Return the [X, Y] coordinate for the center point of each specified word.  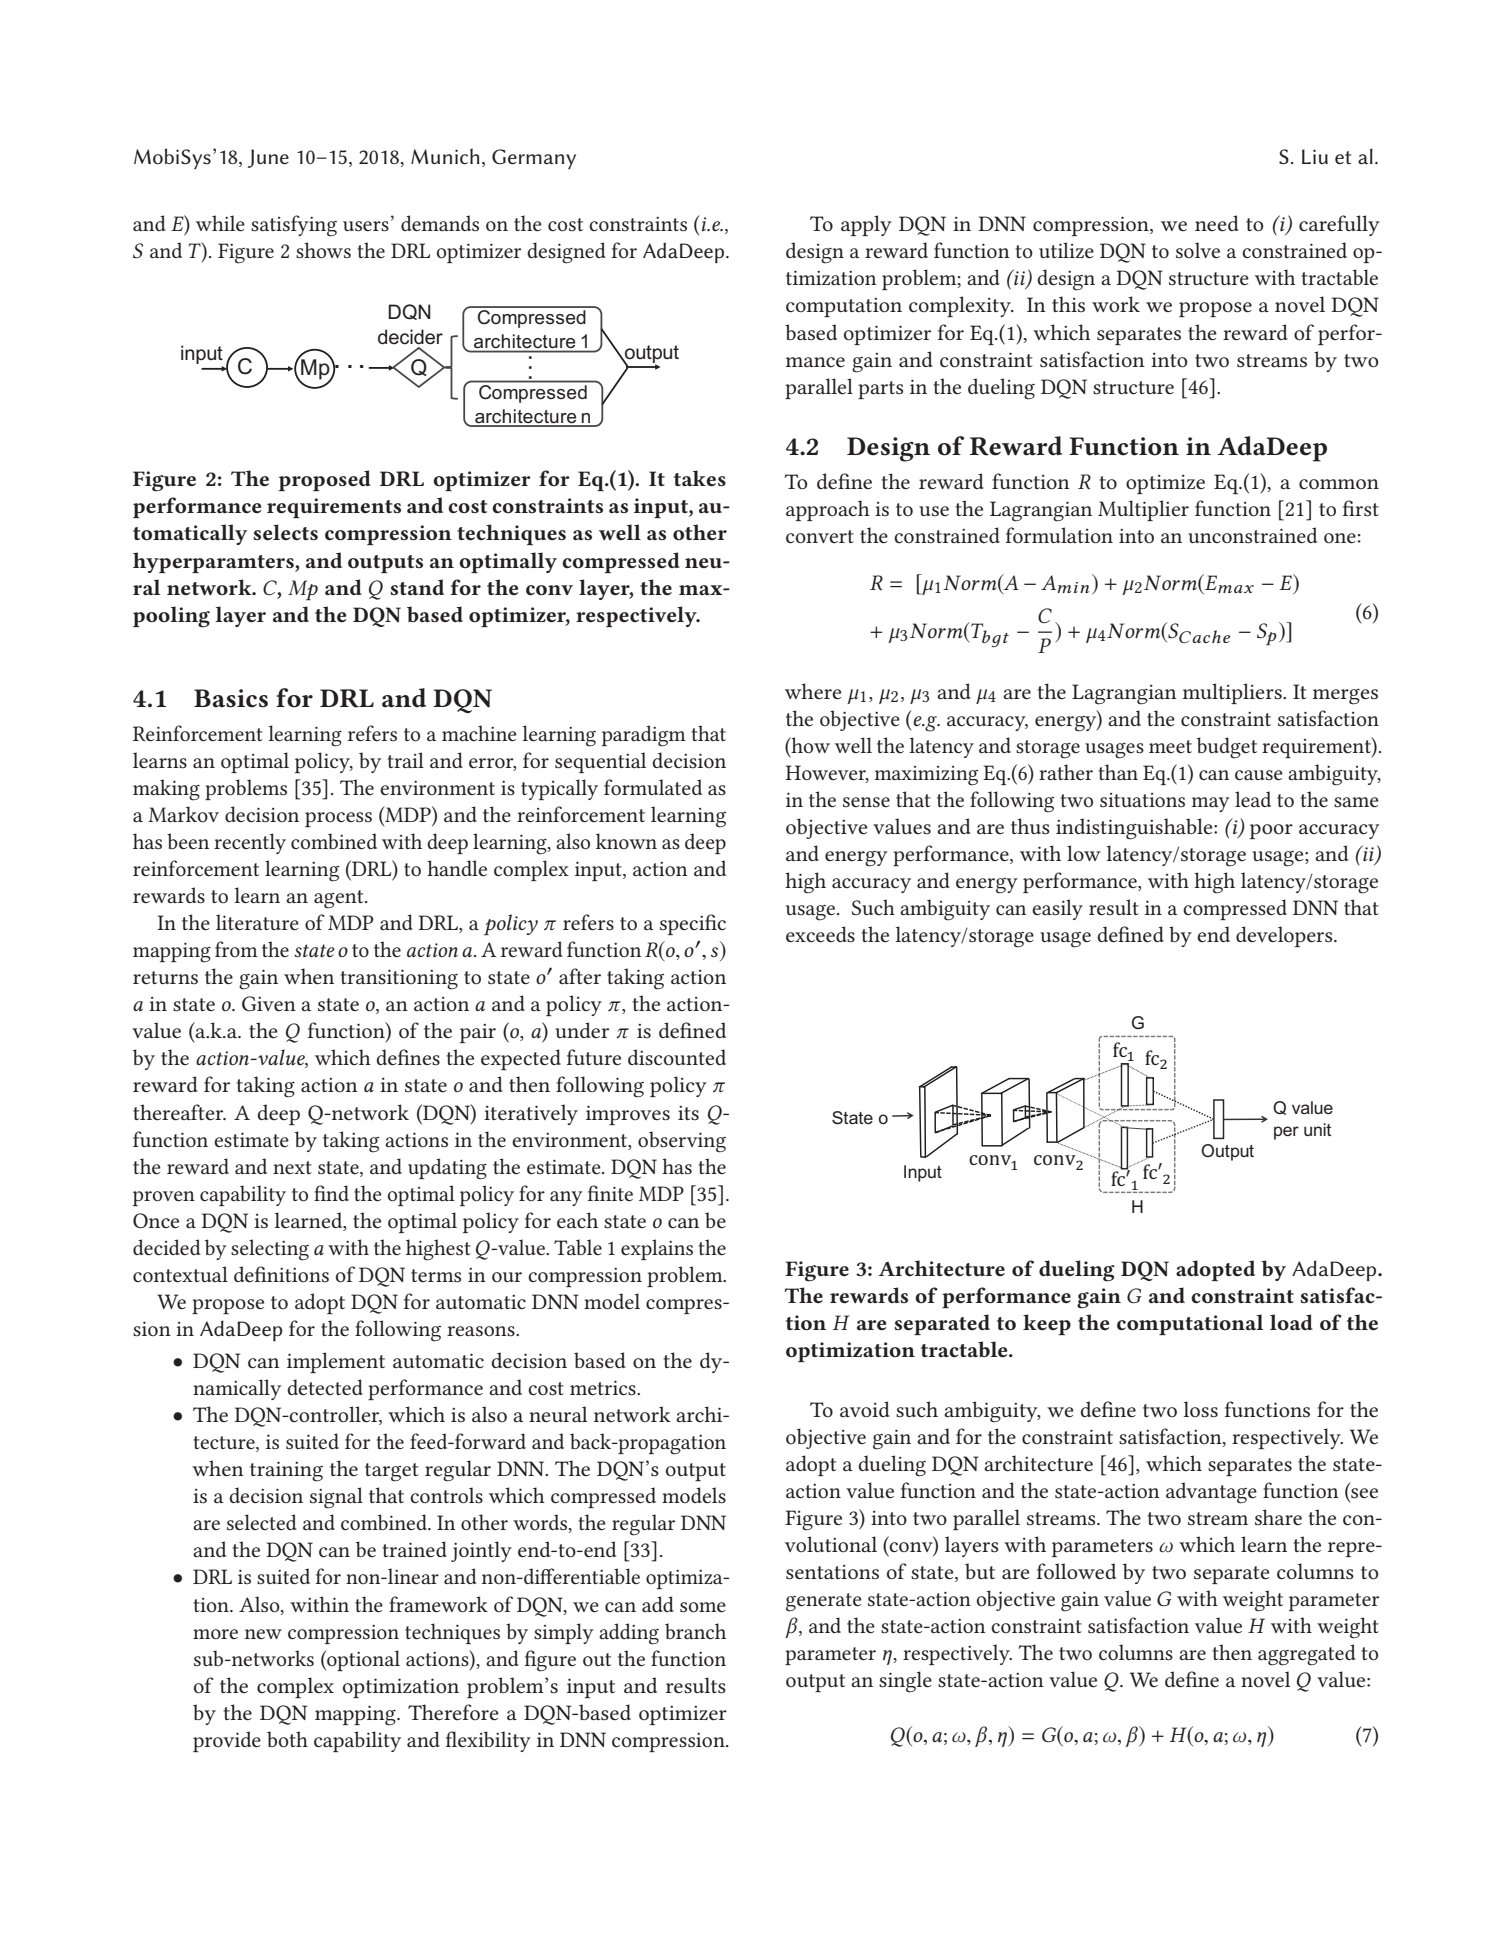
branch [695, 1631]
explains [657, 1249]
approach [828, 510]
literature [257, 922]
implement [336, 1362]
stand [417, 587]
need [1217, 223]
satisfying [294, 226]
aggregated [1307, 1655]
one [1340, 538]
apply [866, 225]
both [287, 1739]
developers [1285, 936]
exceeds [820, 934]
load [1291, 1322]
